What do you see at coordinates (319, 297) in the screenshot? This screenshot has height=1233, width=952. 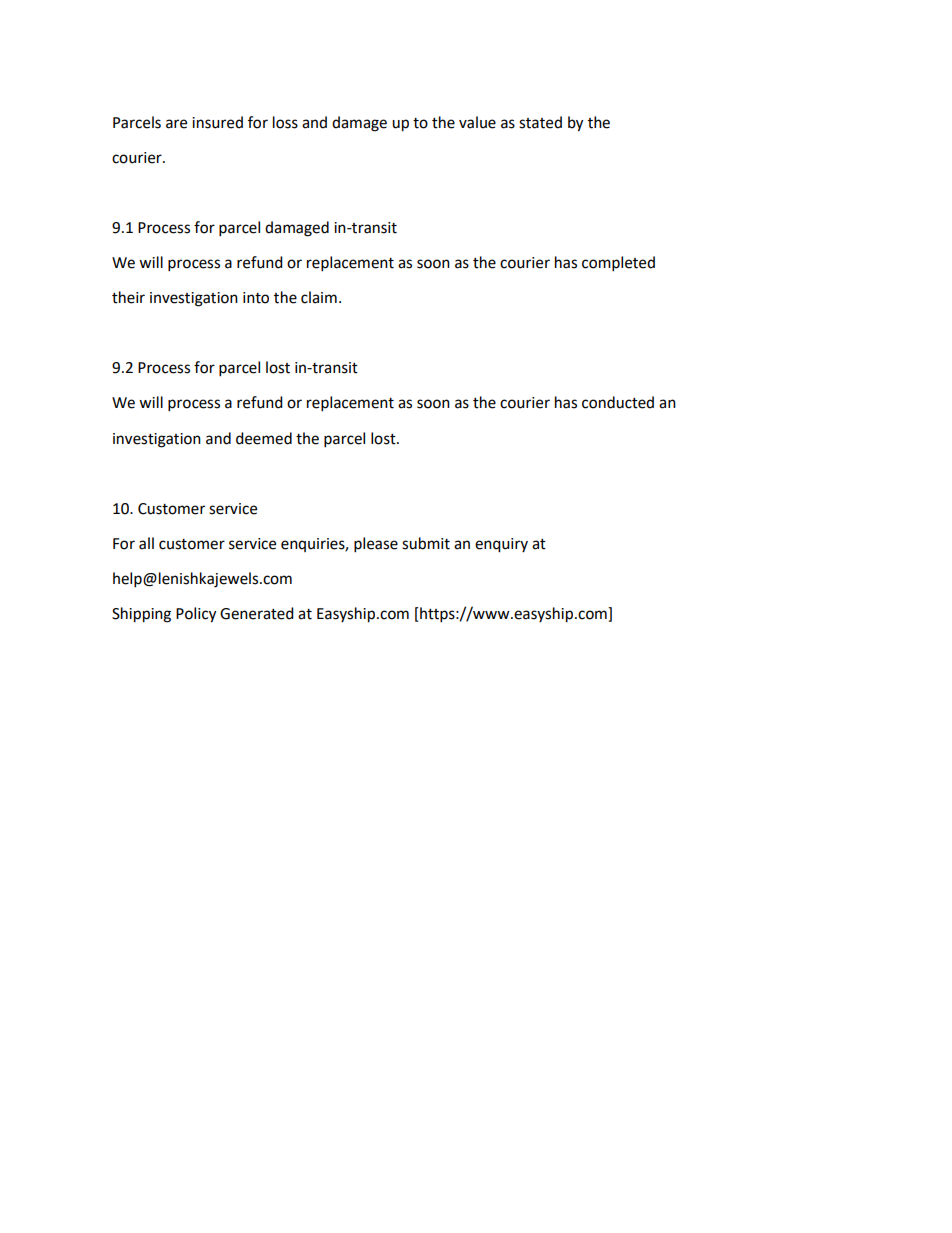 I see `claim` at bounding box center [319, 297].
